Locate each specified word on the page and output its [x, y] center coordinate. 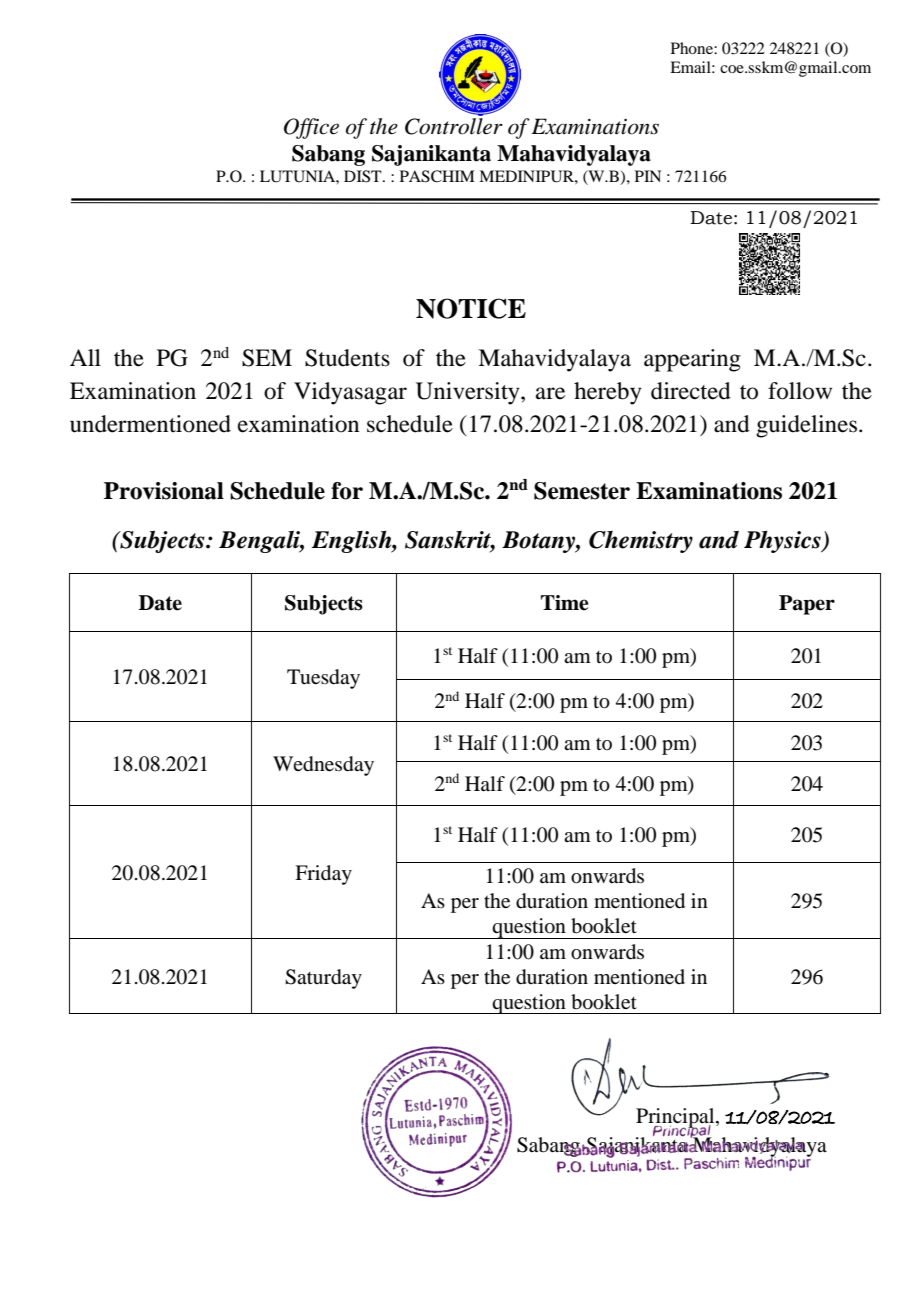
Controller [454, 125]
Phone [693, 48]
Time [564, 603]
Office [311, 128]
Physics [783, 542]
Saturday [323, 979]
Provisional [164, 491]
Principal [676, 1119]
